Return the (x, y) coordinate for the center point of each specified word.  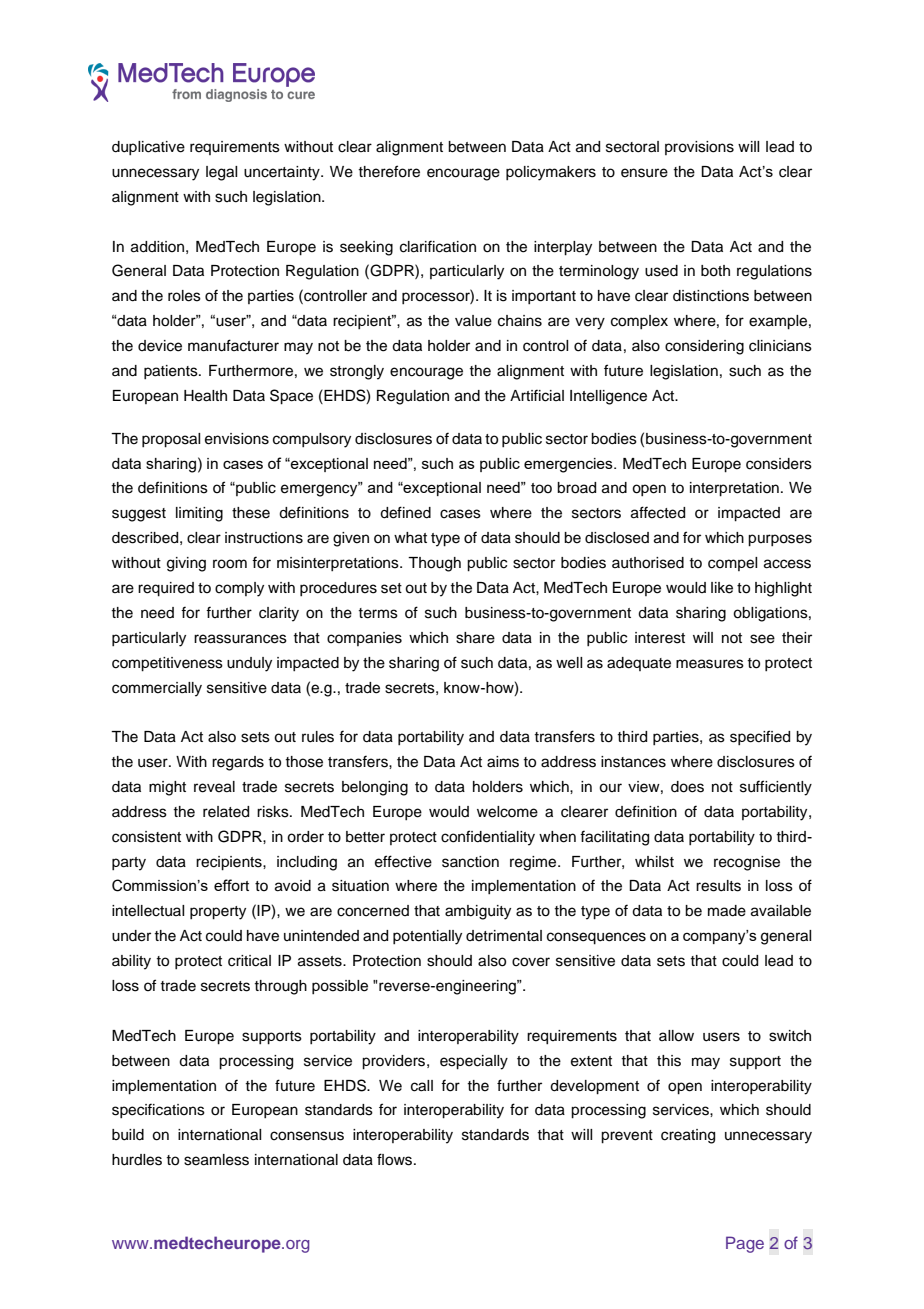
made (727, 911)
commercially (157, 689)
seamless (216, 1160)
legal (221, 173)
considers (779, 464)
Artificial (537, 395)
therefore (389, 171)
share (475, 638)
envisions (237, 439)
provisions (699, 148)
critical (249, 961)
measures (710, 664)
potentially (427, 937)
